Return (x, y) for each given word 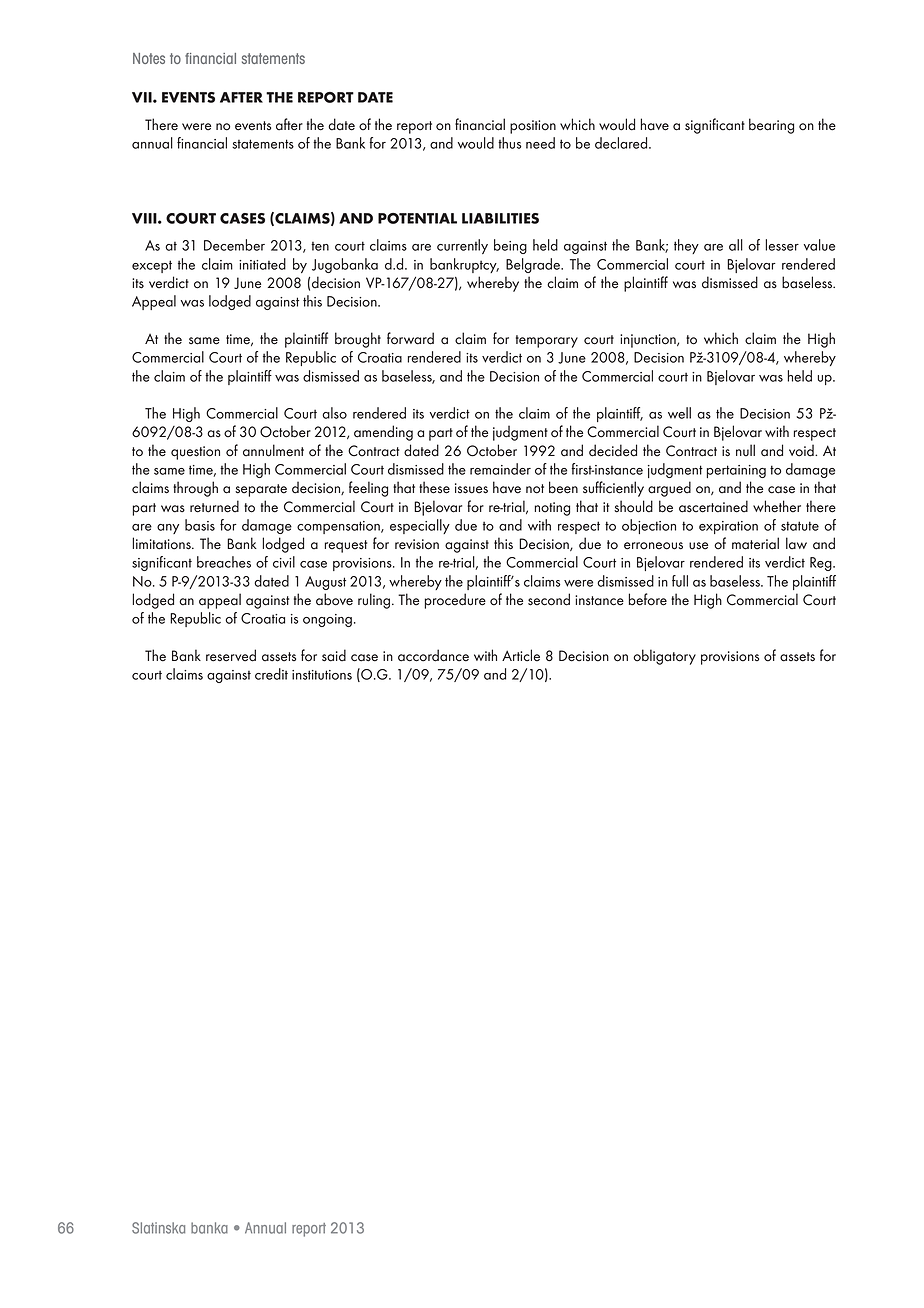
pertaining (736, 471)
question (195, 453)
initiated (262, 264)
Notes (149, 58)
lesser (782, 245)
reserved (231, 655)
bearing (771, 126)
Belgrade (534, 265)
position (533, 127)
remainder (500, 469)
